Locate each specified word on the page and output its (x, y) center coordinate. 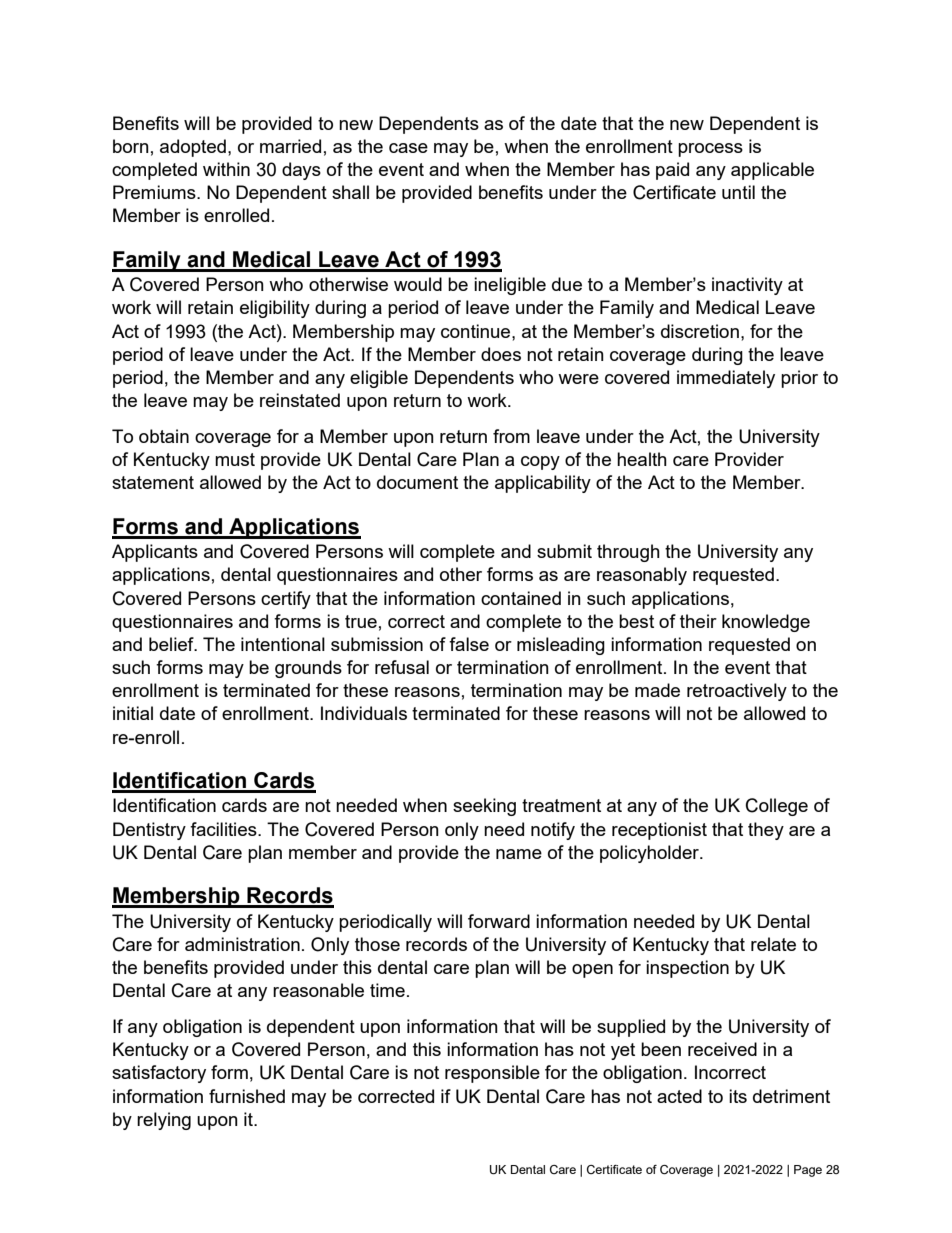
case (408, 148)
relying (164, 1121)
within (226, 169)
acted (679, 1096)
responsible (492, 1074)
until (738, 192)
